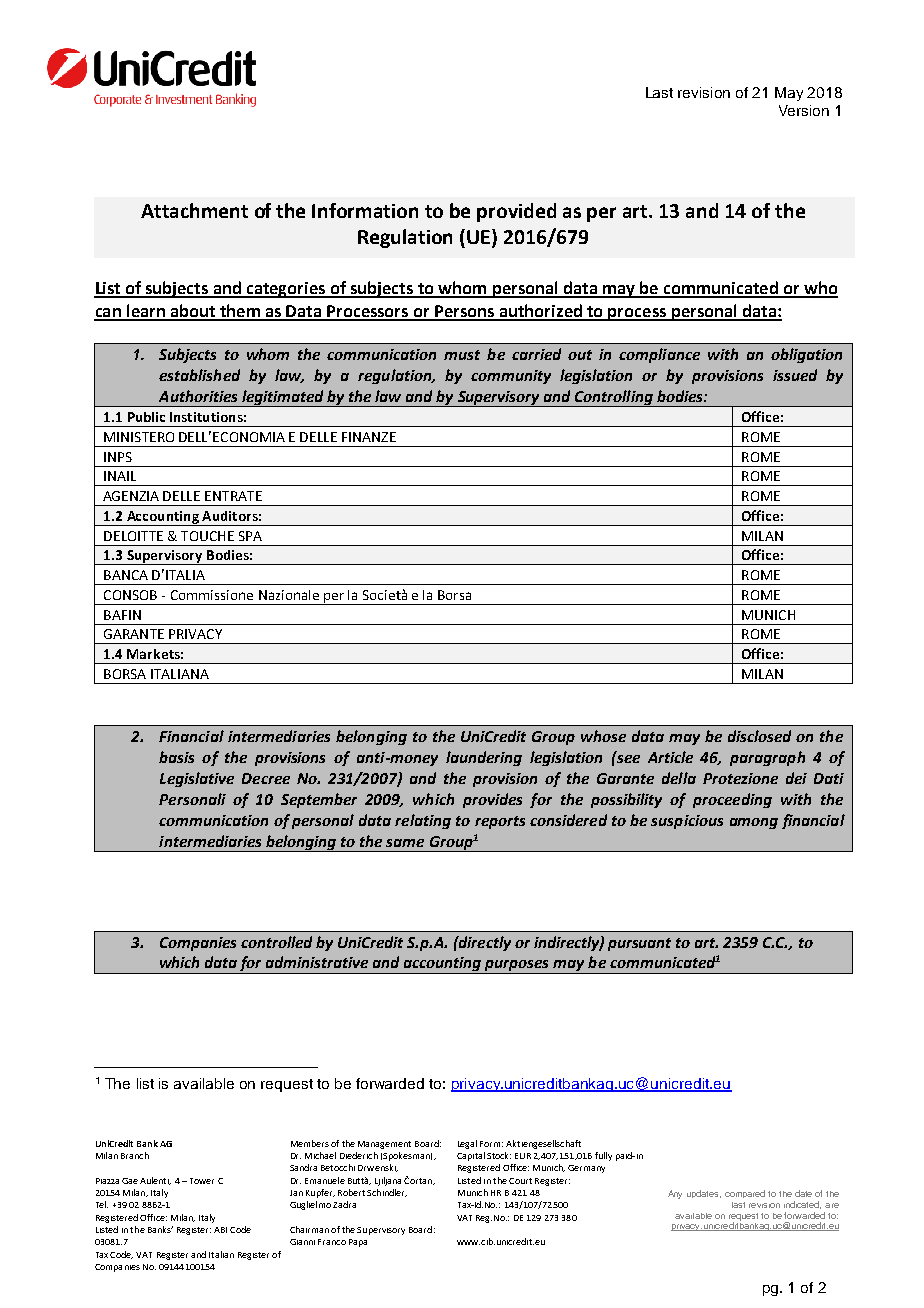  I want to click on Attachment, so click(194, 210).
